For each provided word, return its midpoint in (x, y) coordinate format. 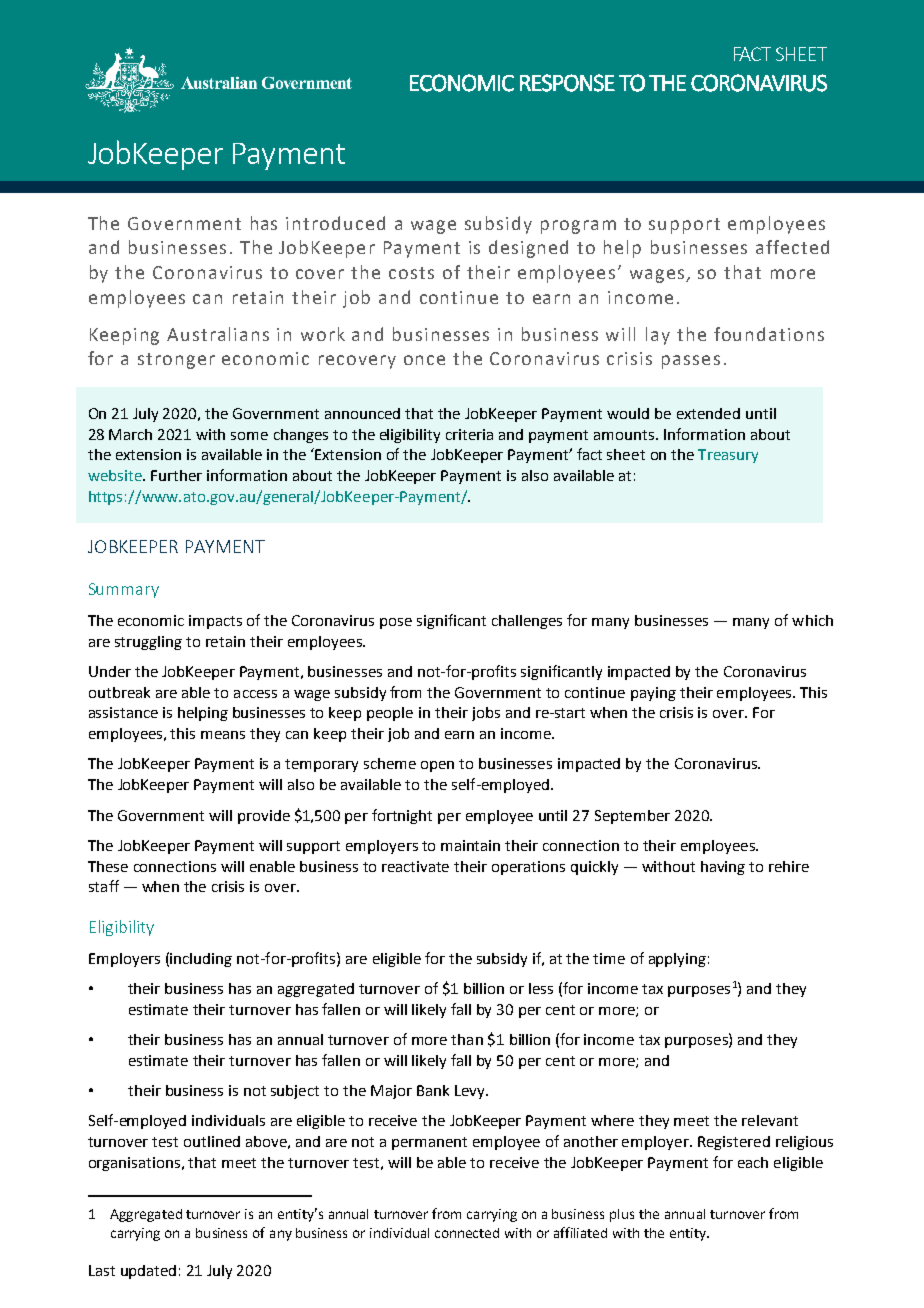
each (753, 1162)
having (723, 868)
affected (792, 247)
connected (467, 1233)
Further (176, 475)
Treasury (728, 456)
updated (148, 1272)
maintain (470, 845)
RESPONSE (567, 83)
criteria (469, 434)
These (108, 866)
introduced (335, 223)
